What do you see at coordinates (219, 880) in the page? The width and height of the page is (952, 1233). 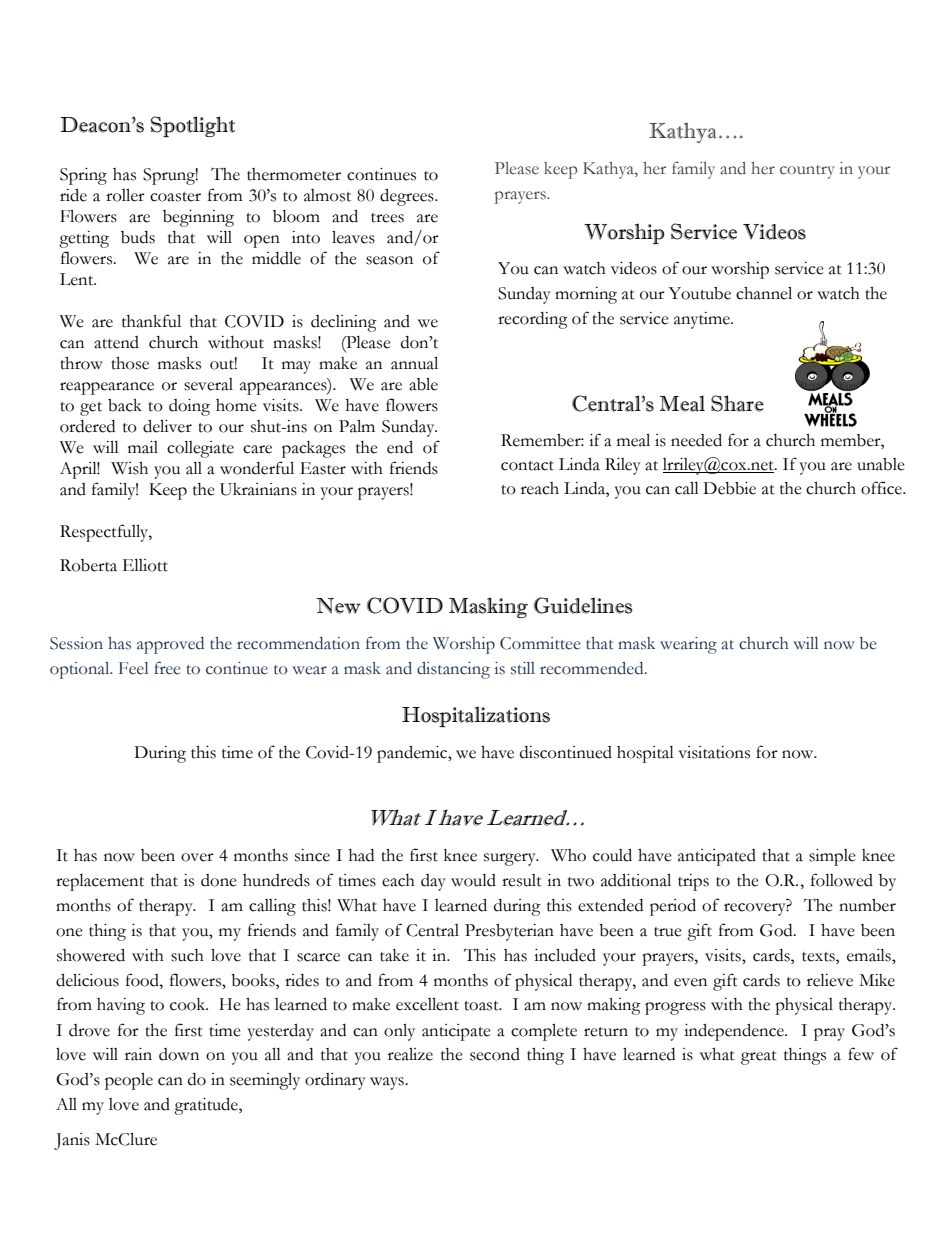 I see `done` at bounding box center [219, 880].
